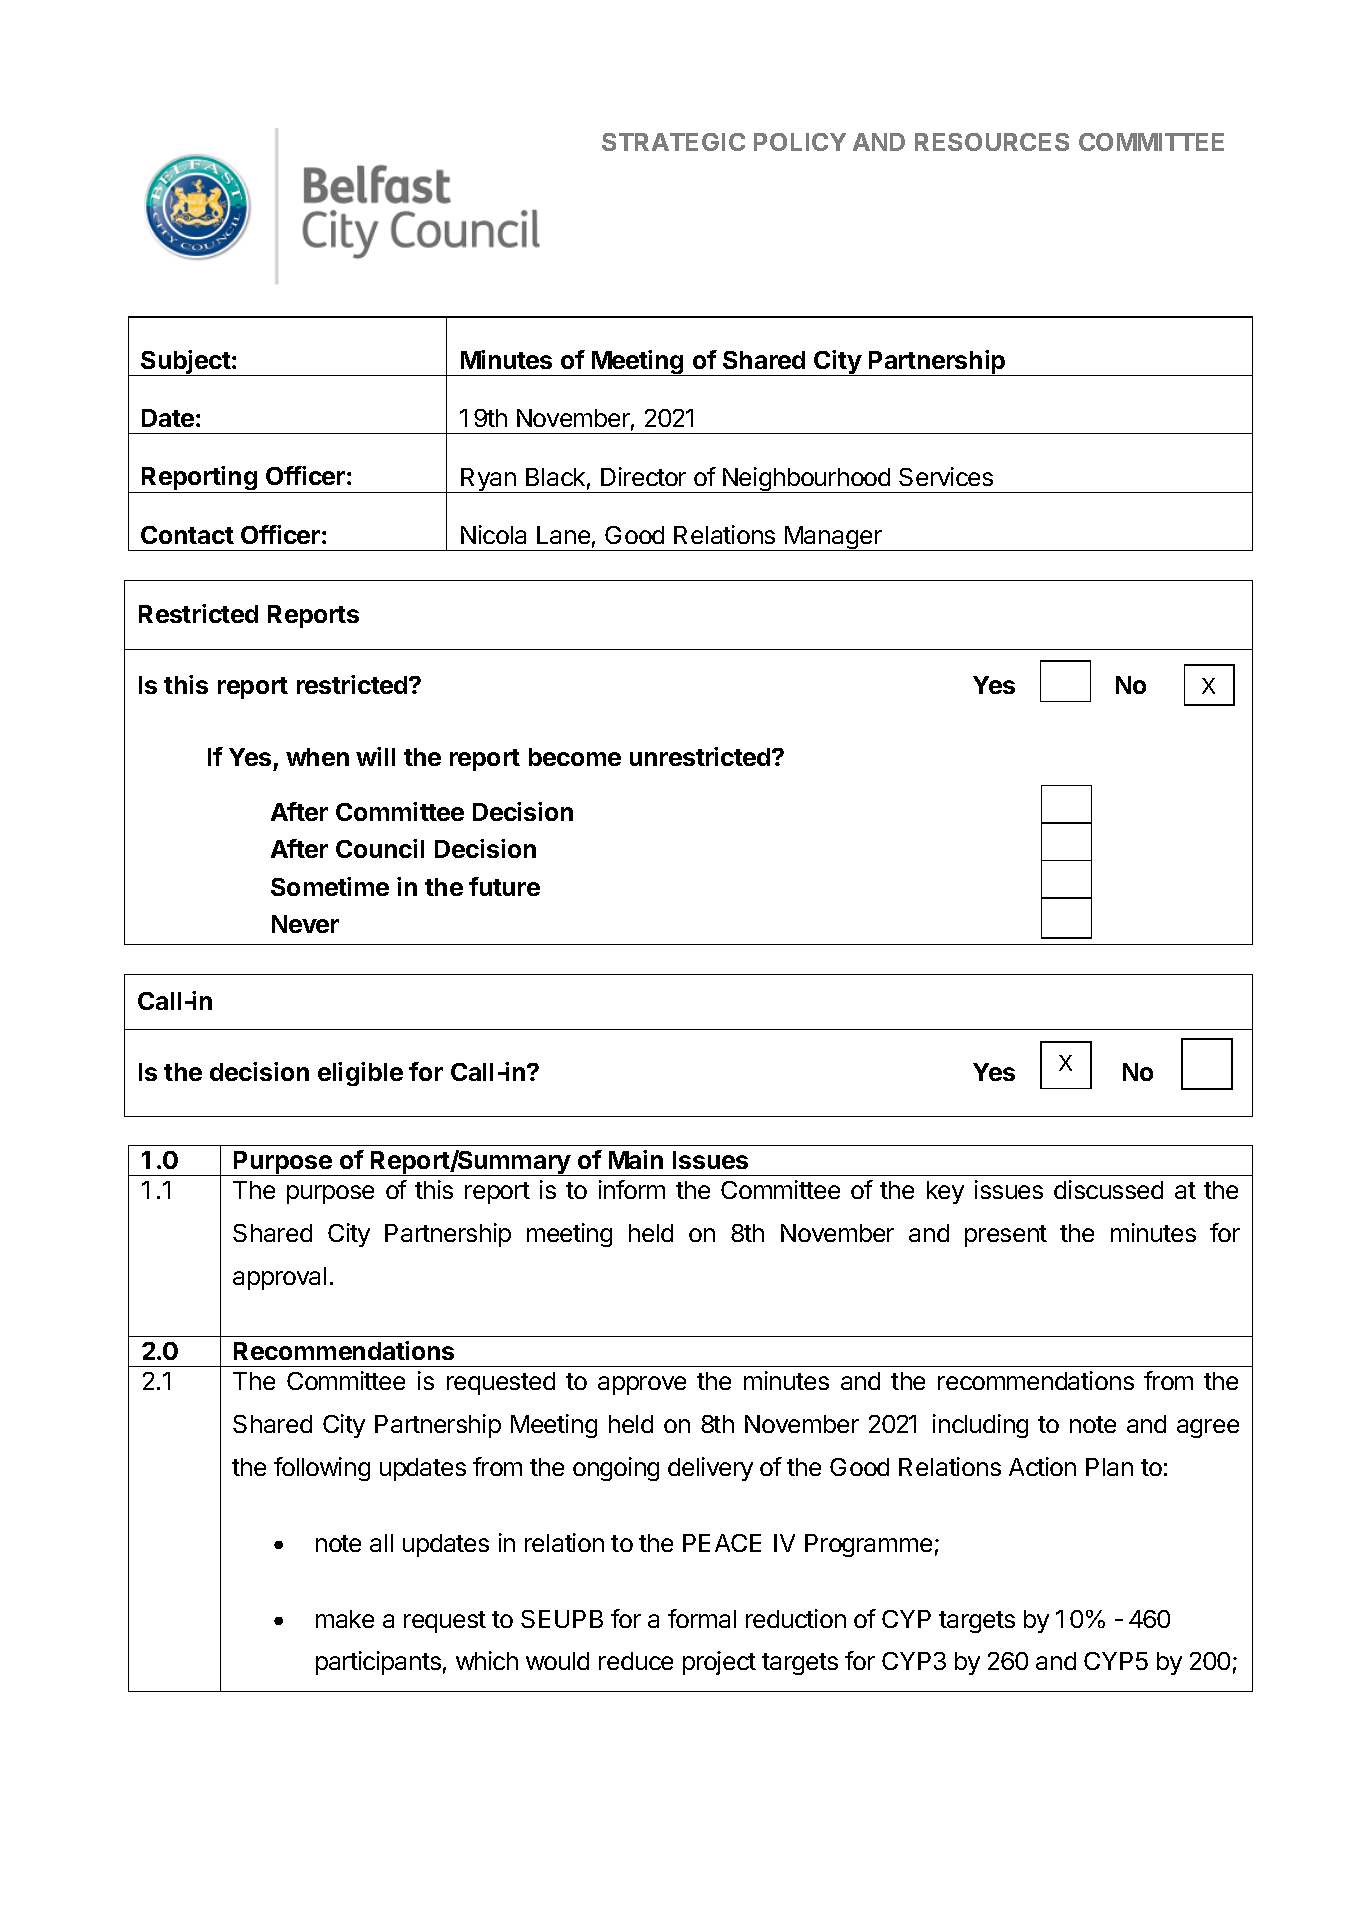 The height and width of the page is (1906, 1348). I want to click on when, so click(317, 757).
